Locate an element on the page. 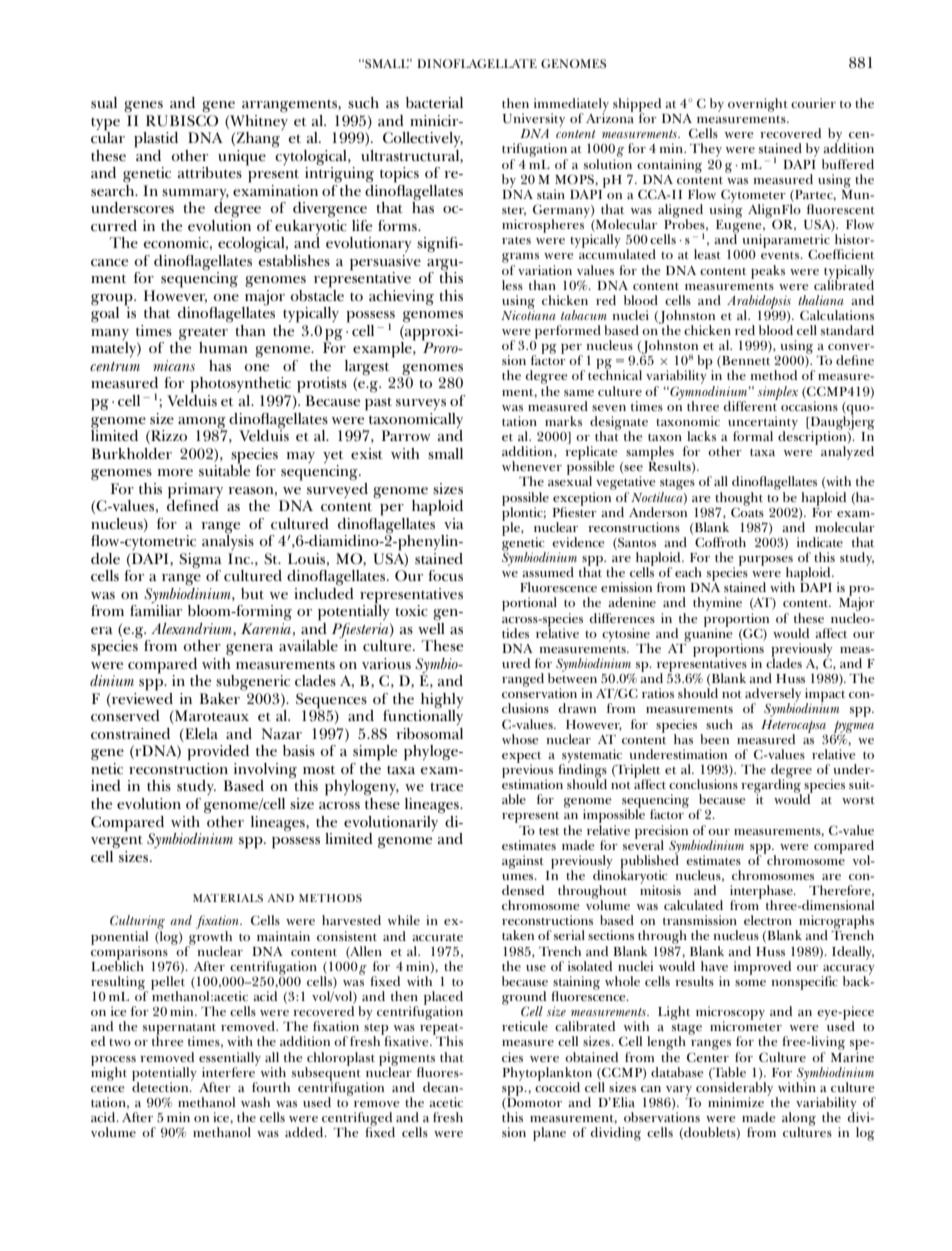 The image size is (952, 1251). more is located at coordinates (175, 472).
